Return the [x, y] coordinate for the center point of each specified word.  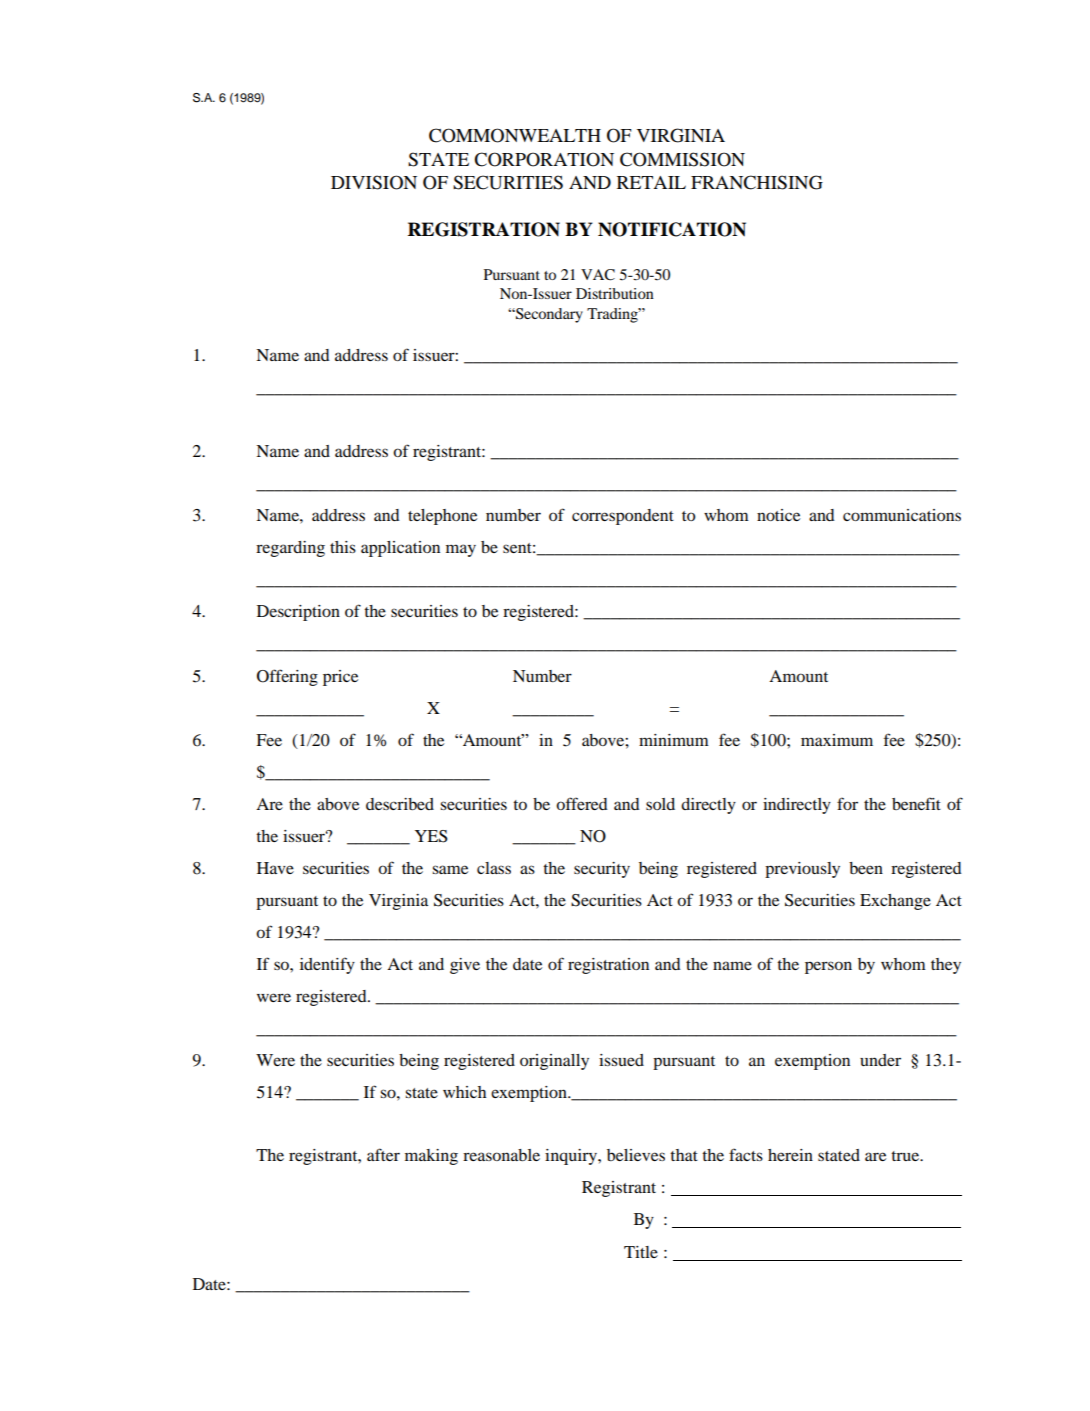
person [828, 967]
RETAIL [651, 182]
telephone [442, 517]
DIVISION [374, 182]
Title [641, 1252]
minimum [674, 740]
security [602, 870]
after [383, 1154]
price [340, 678]
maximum [837, 740]
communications [902, 515]
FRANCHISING [757, 182]
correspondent [623, 517]
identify [327, 965]
